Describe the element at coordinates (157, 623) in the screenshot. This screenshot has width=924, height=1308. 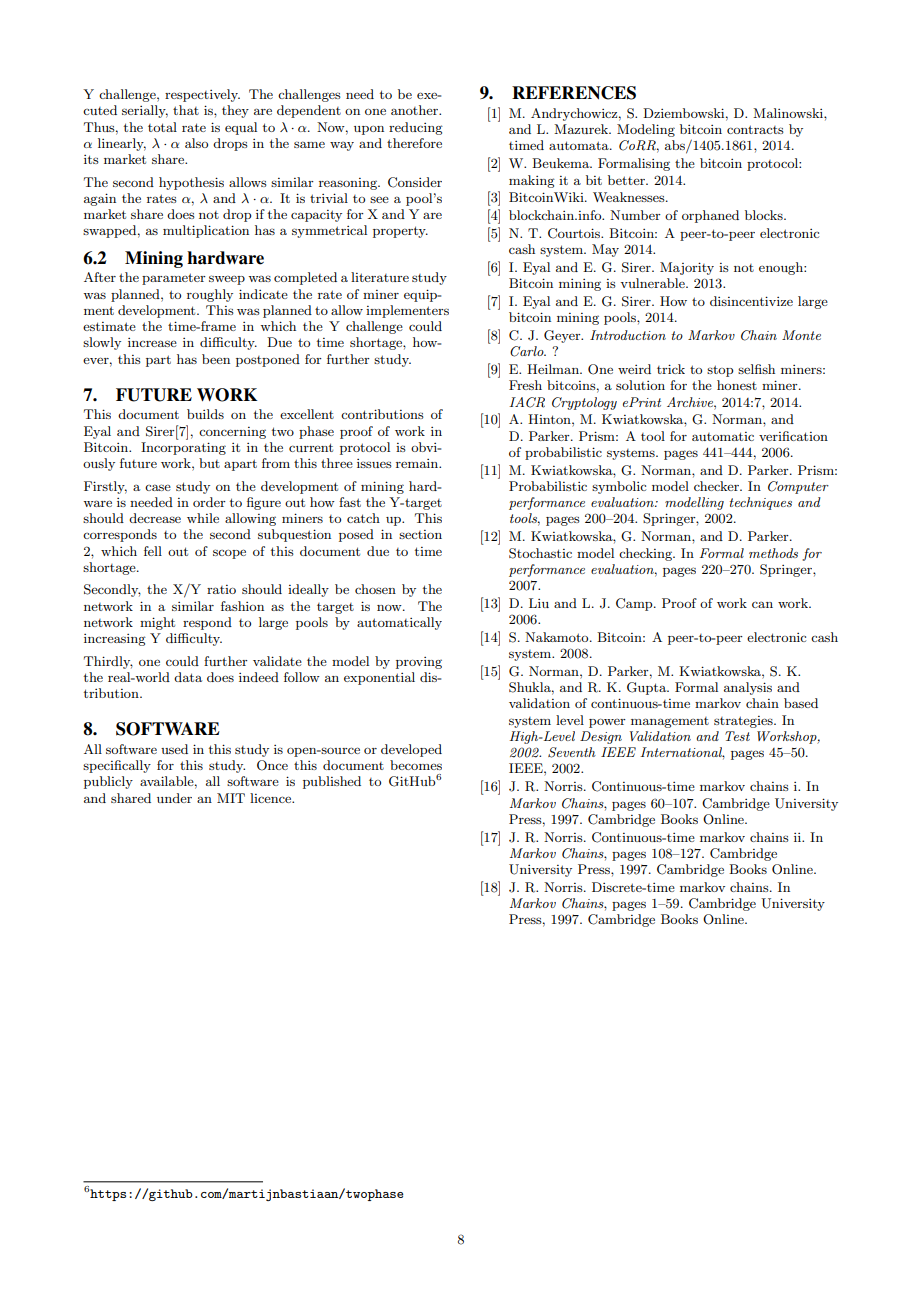
I see `might` at that location.
